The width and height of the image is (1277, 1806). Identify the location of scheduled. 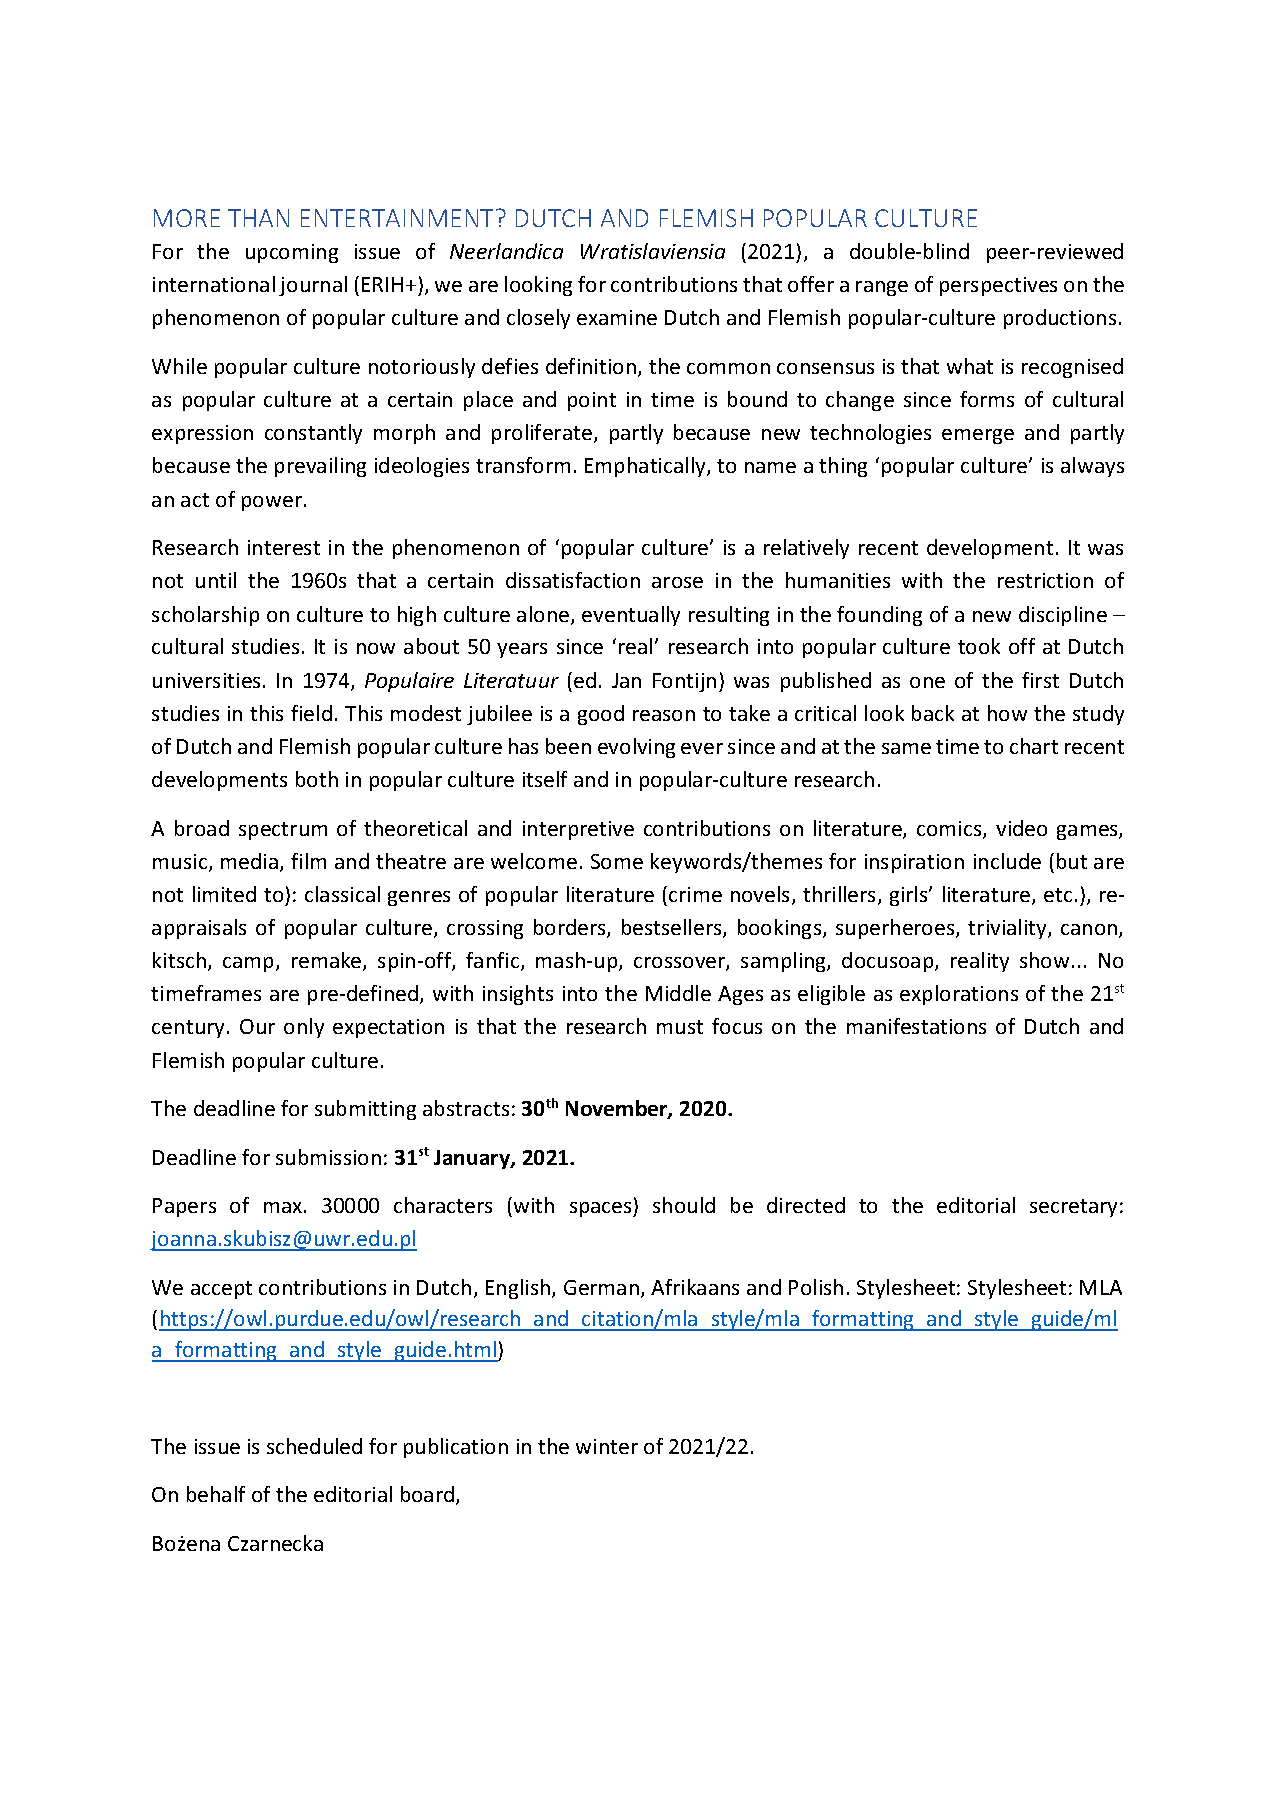
(314, 1446).
